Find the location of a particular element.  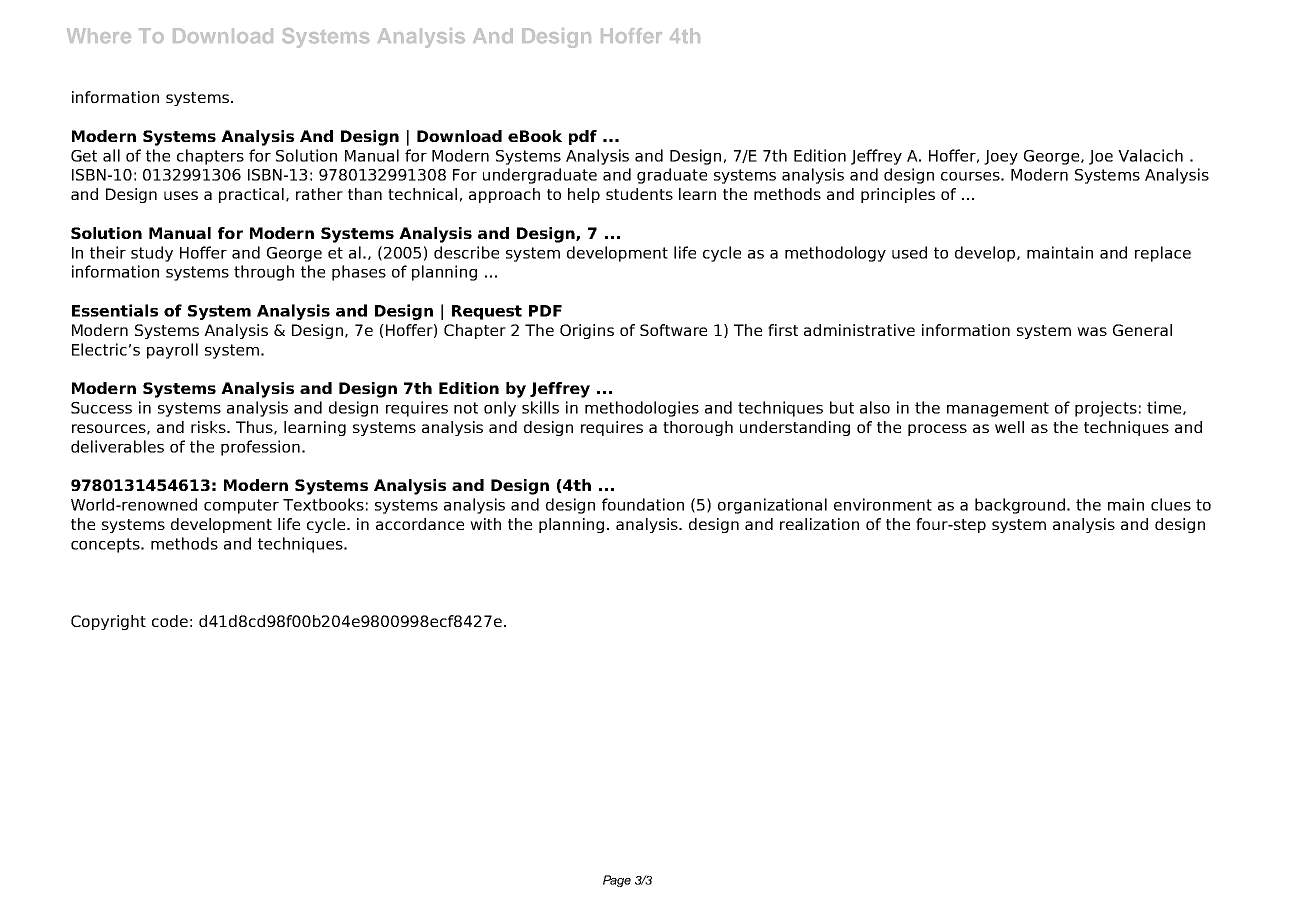

realization is located at coordinates (819, 524).
